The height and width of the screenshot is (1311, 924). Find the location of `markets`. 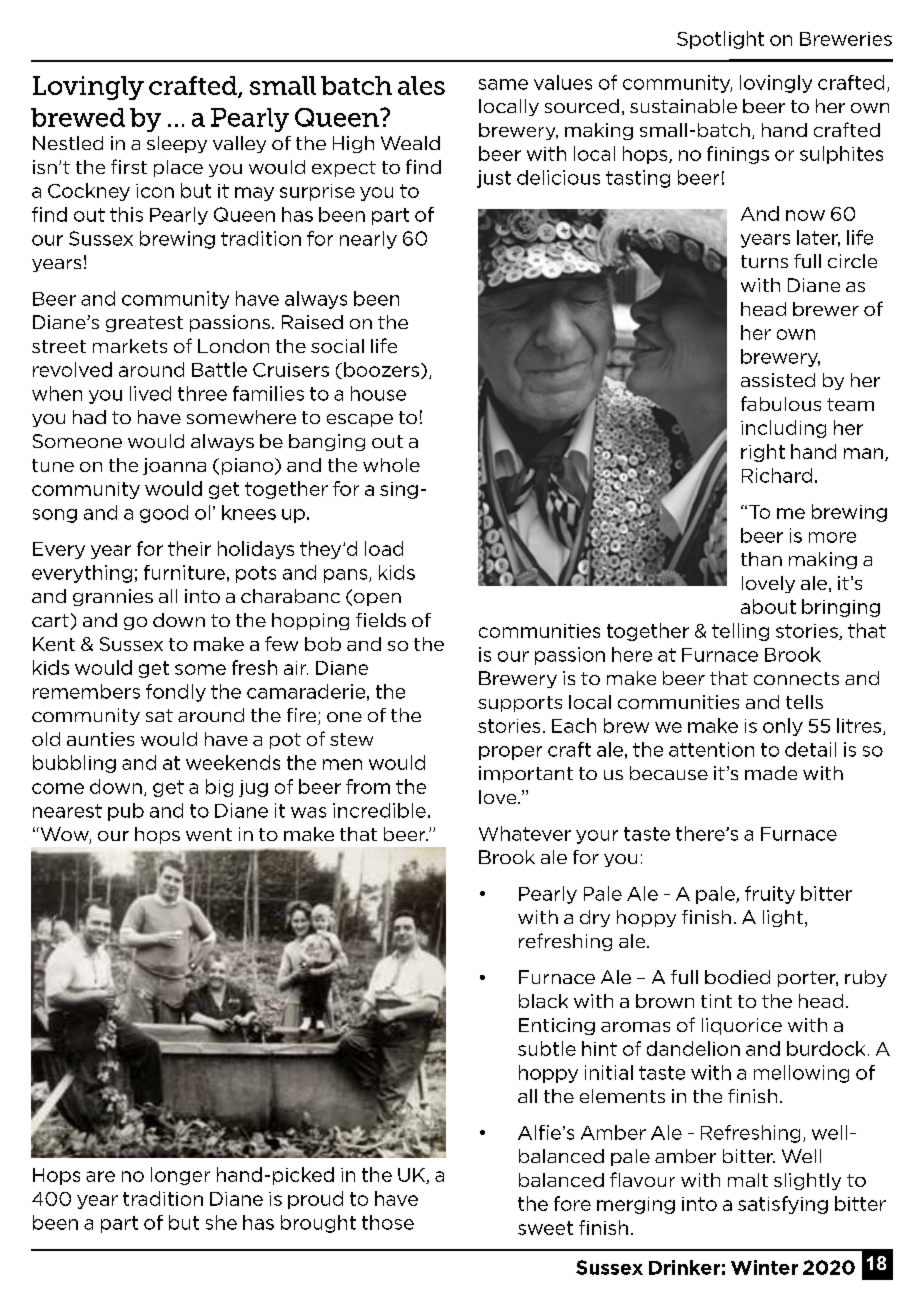

markets is located at coordinates (130, 346).
